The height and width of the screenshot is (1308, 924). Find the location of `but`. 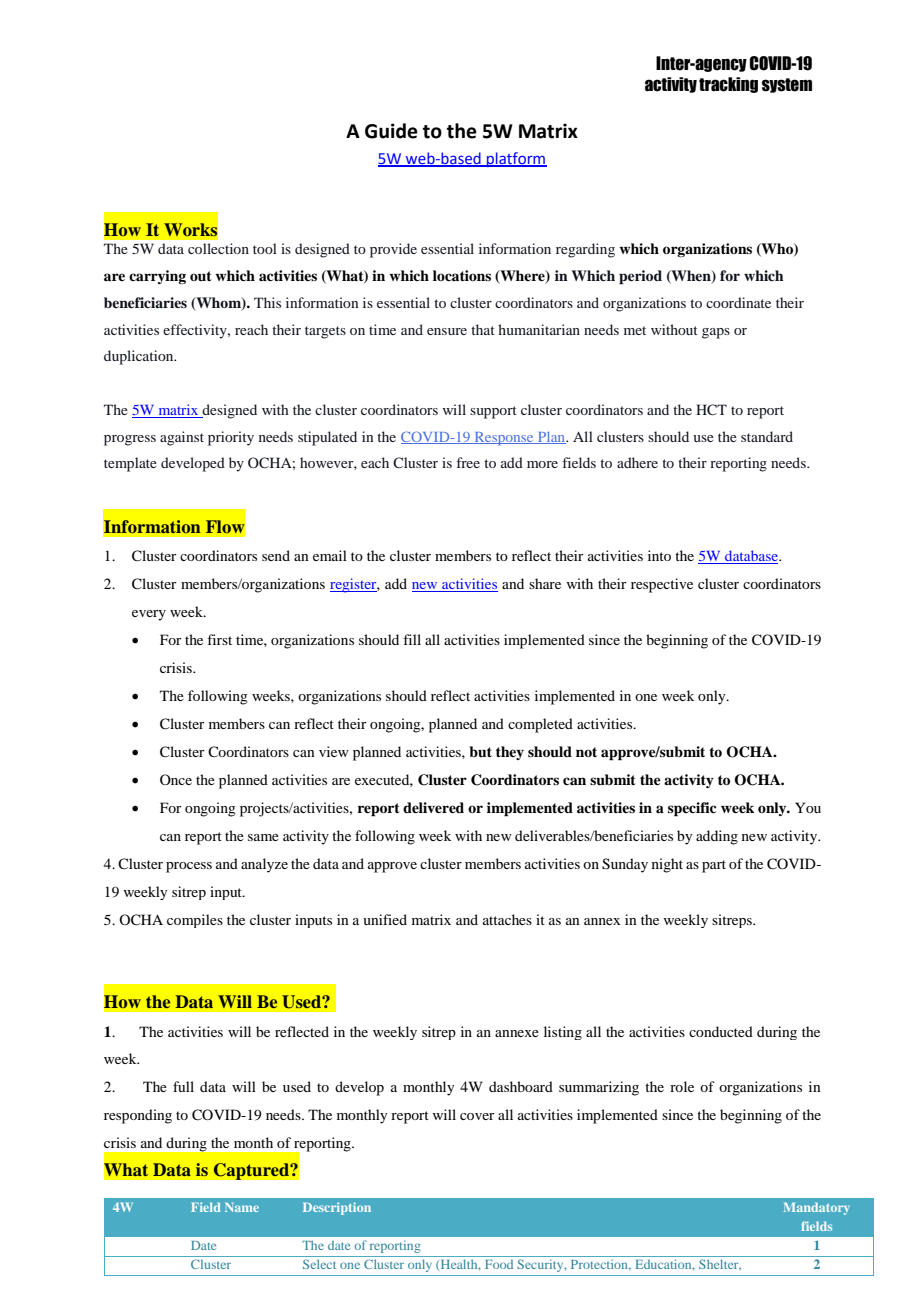

but is located at coordinates (480, 751).
